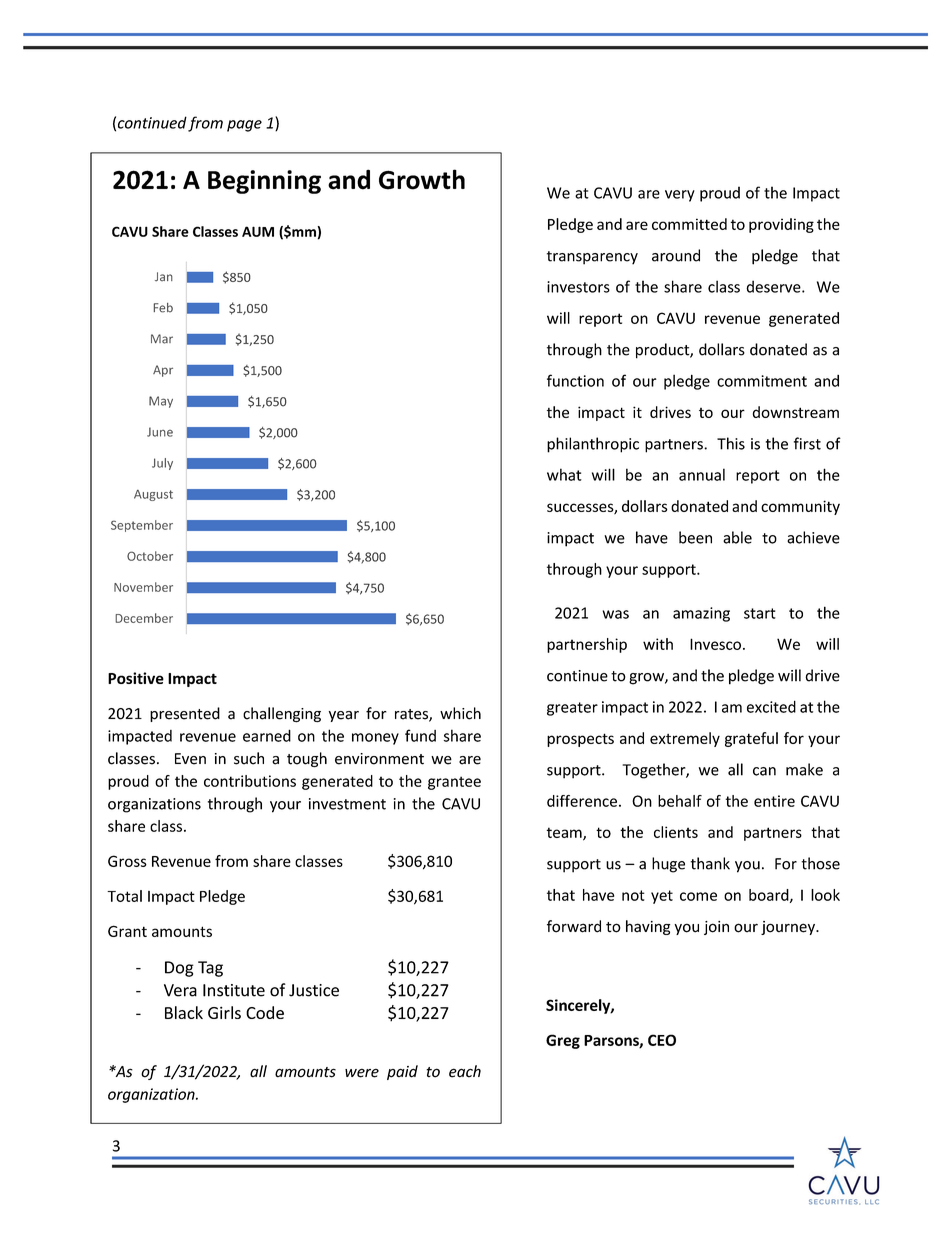 The height and width of the screenshot is (1233, 952). Describe the element at coordinates (680, 196) in the screenshot. I see `very` at that location.
